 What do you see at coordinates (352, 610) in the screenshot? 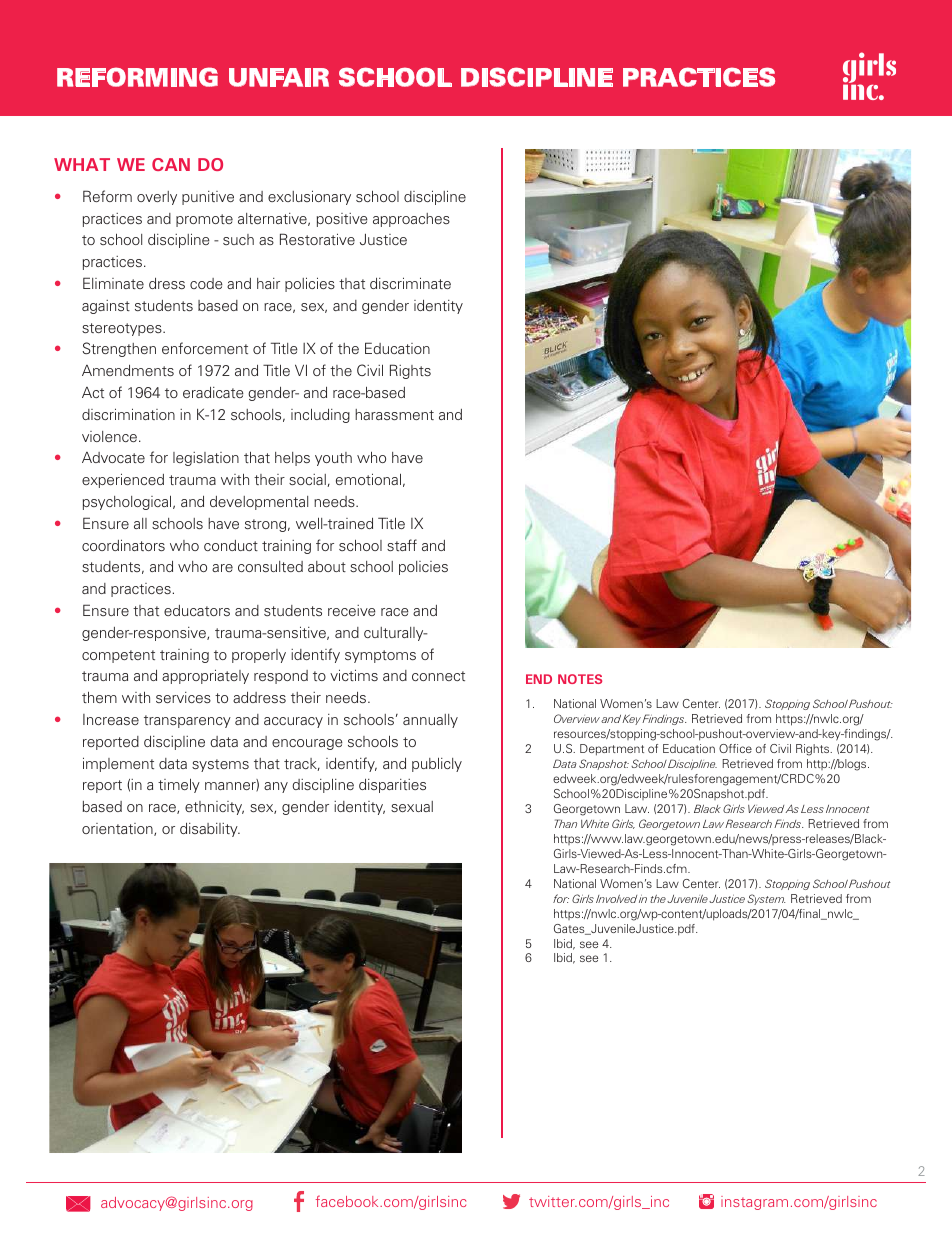
I see `receive` at bounding box center [352, 610].
